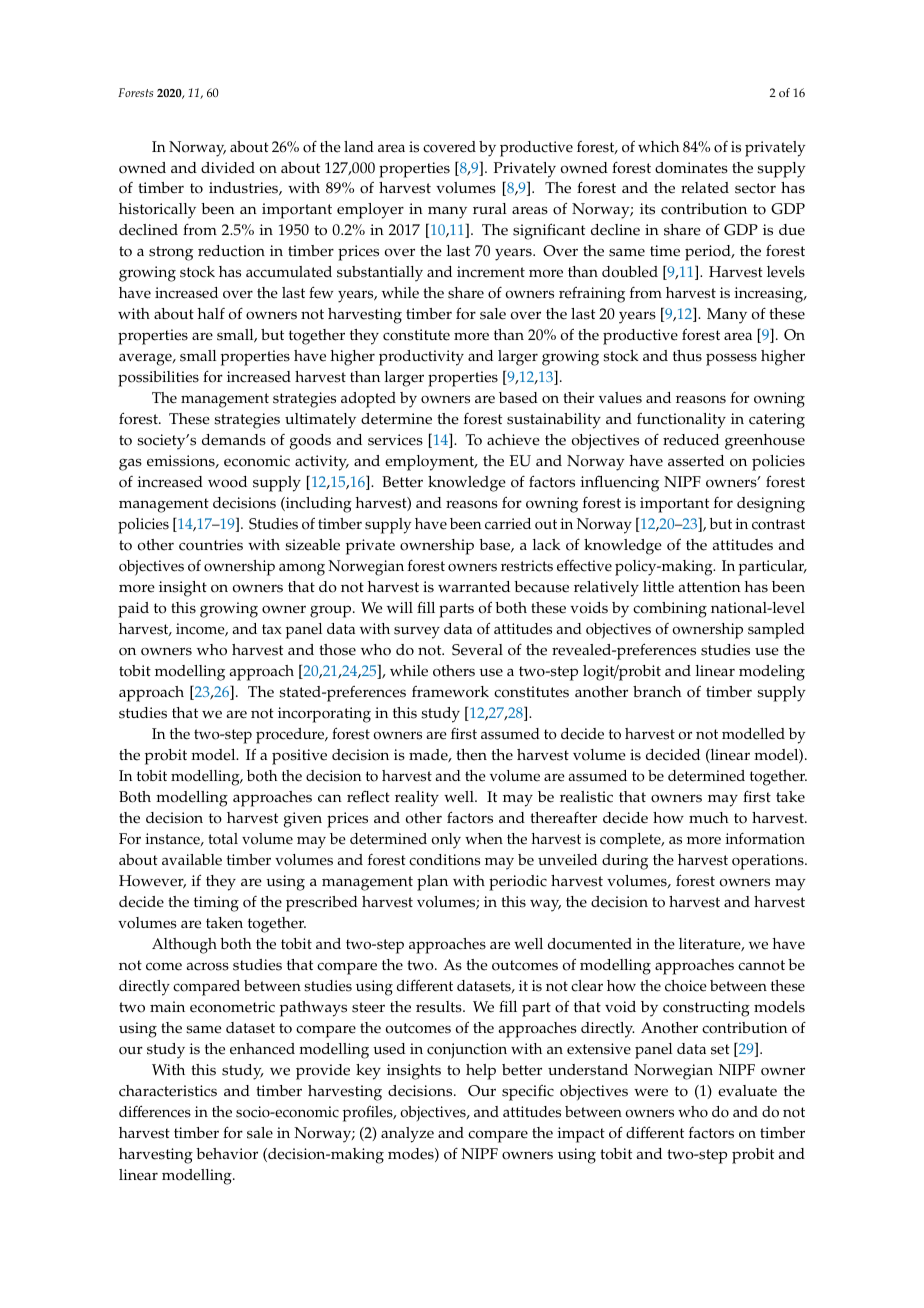  I want to click on Several, so click(477, 650).
